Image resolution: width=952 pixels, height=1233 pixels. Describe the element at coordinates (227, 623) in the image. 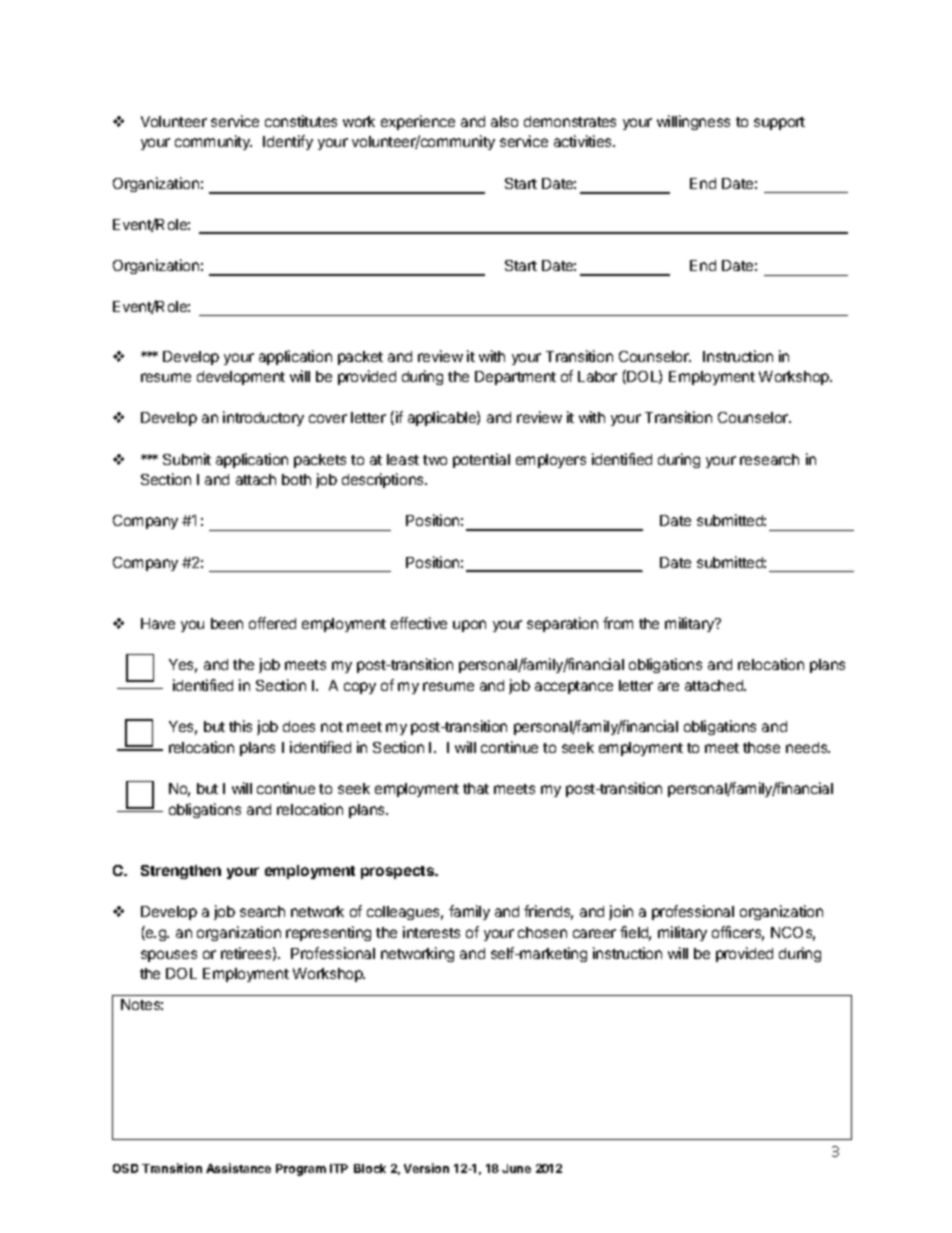

I see `been` at that location.
